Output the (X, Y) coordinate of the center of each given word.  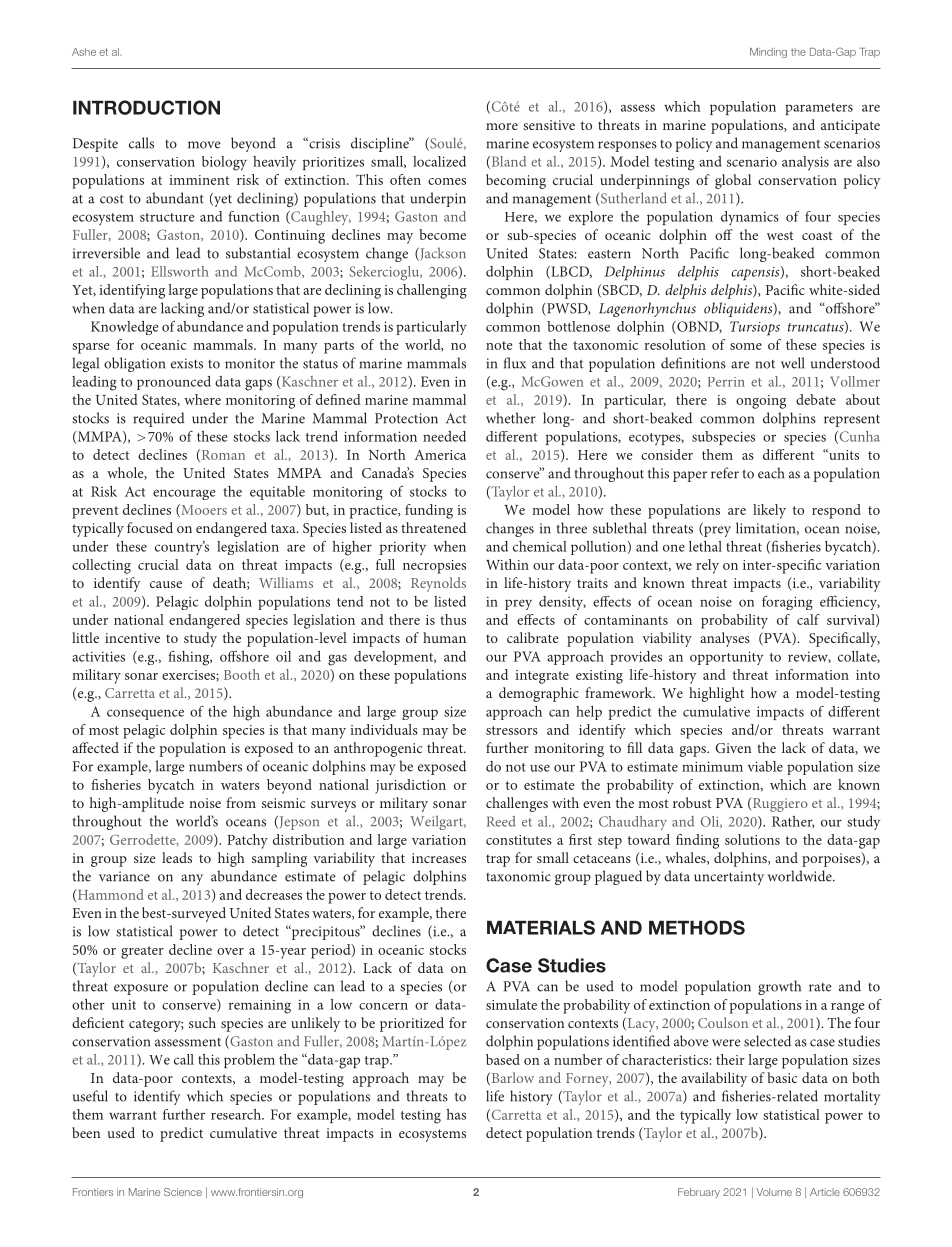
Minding (768, 53)
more (502, 126)
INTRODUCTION (146, 107)
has (456, 1114)
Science (183, 1192)
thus (453, 619)
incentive (132, 638)
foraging (787, 603)
